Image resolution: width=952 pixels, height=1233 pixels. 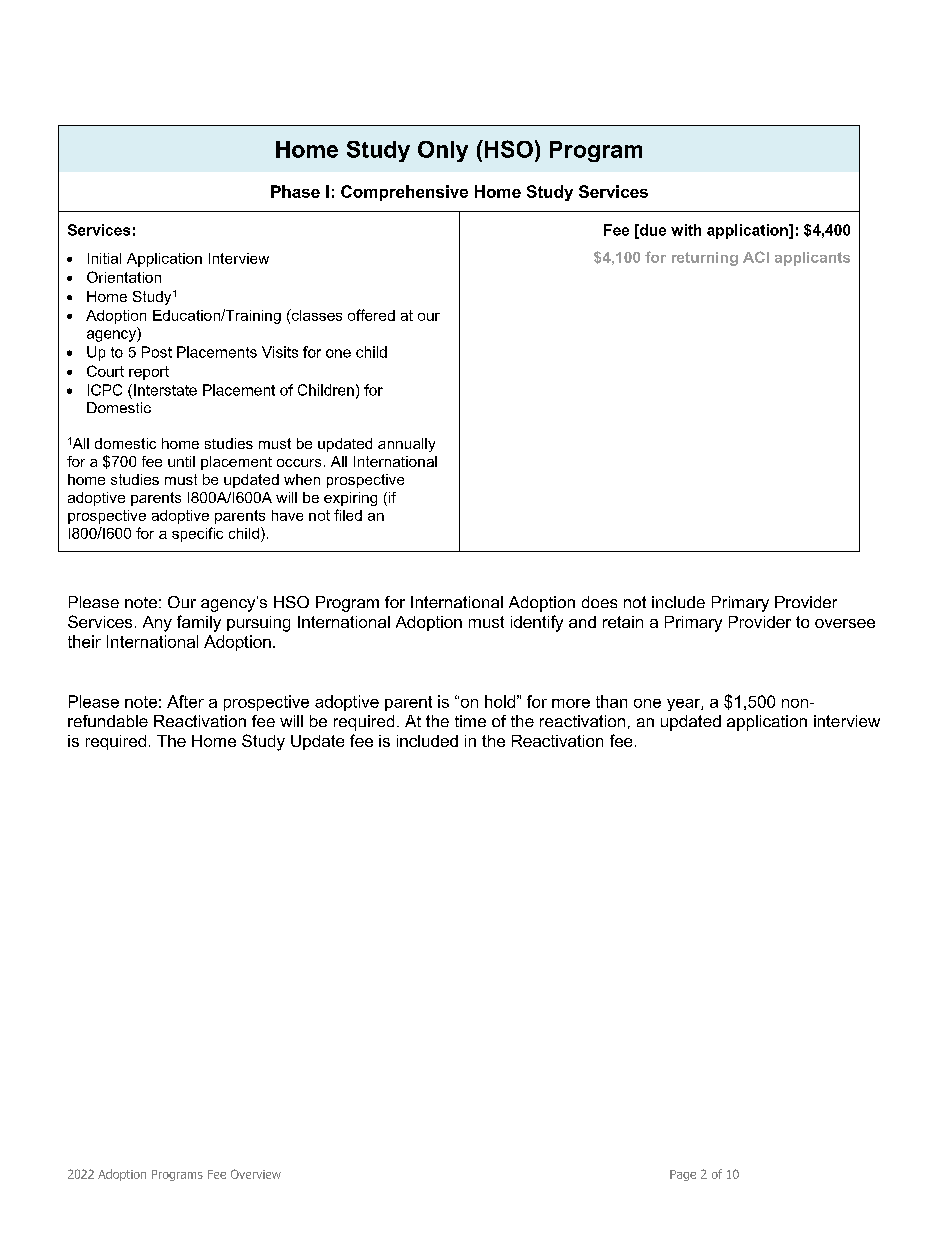 I want to click on specific, so click(x=197, y=534).
